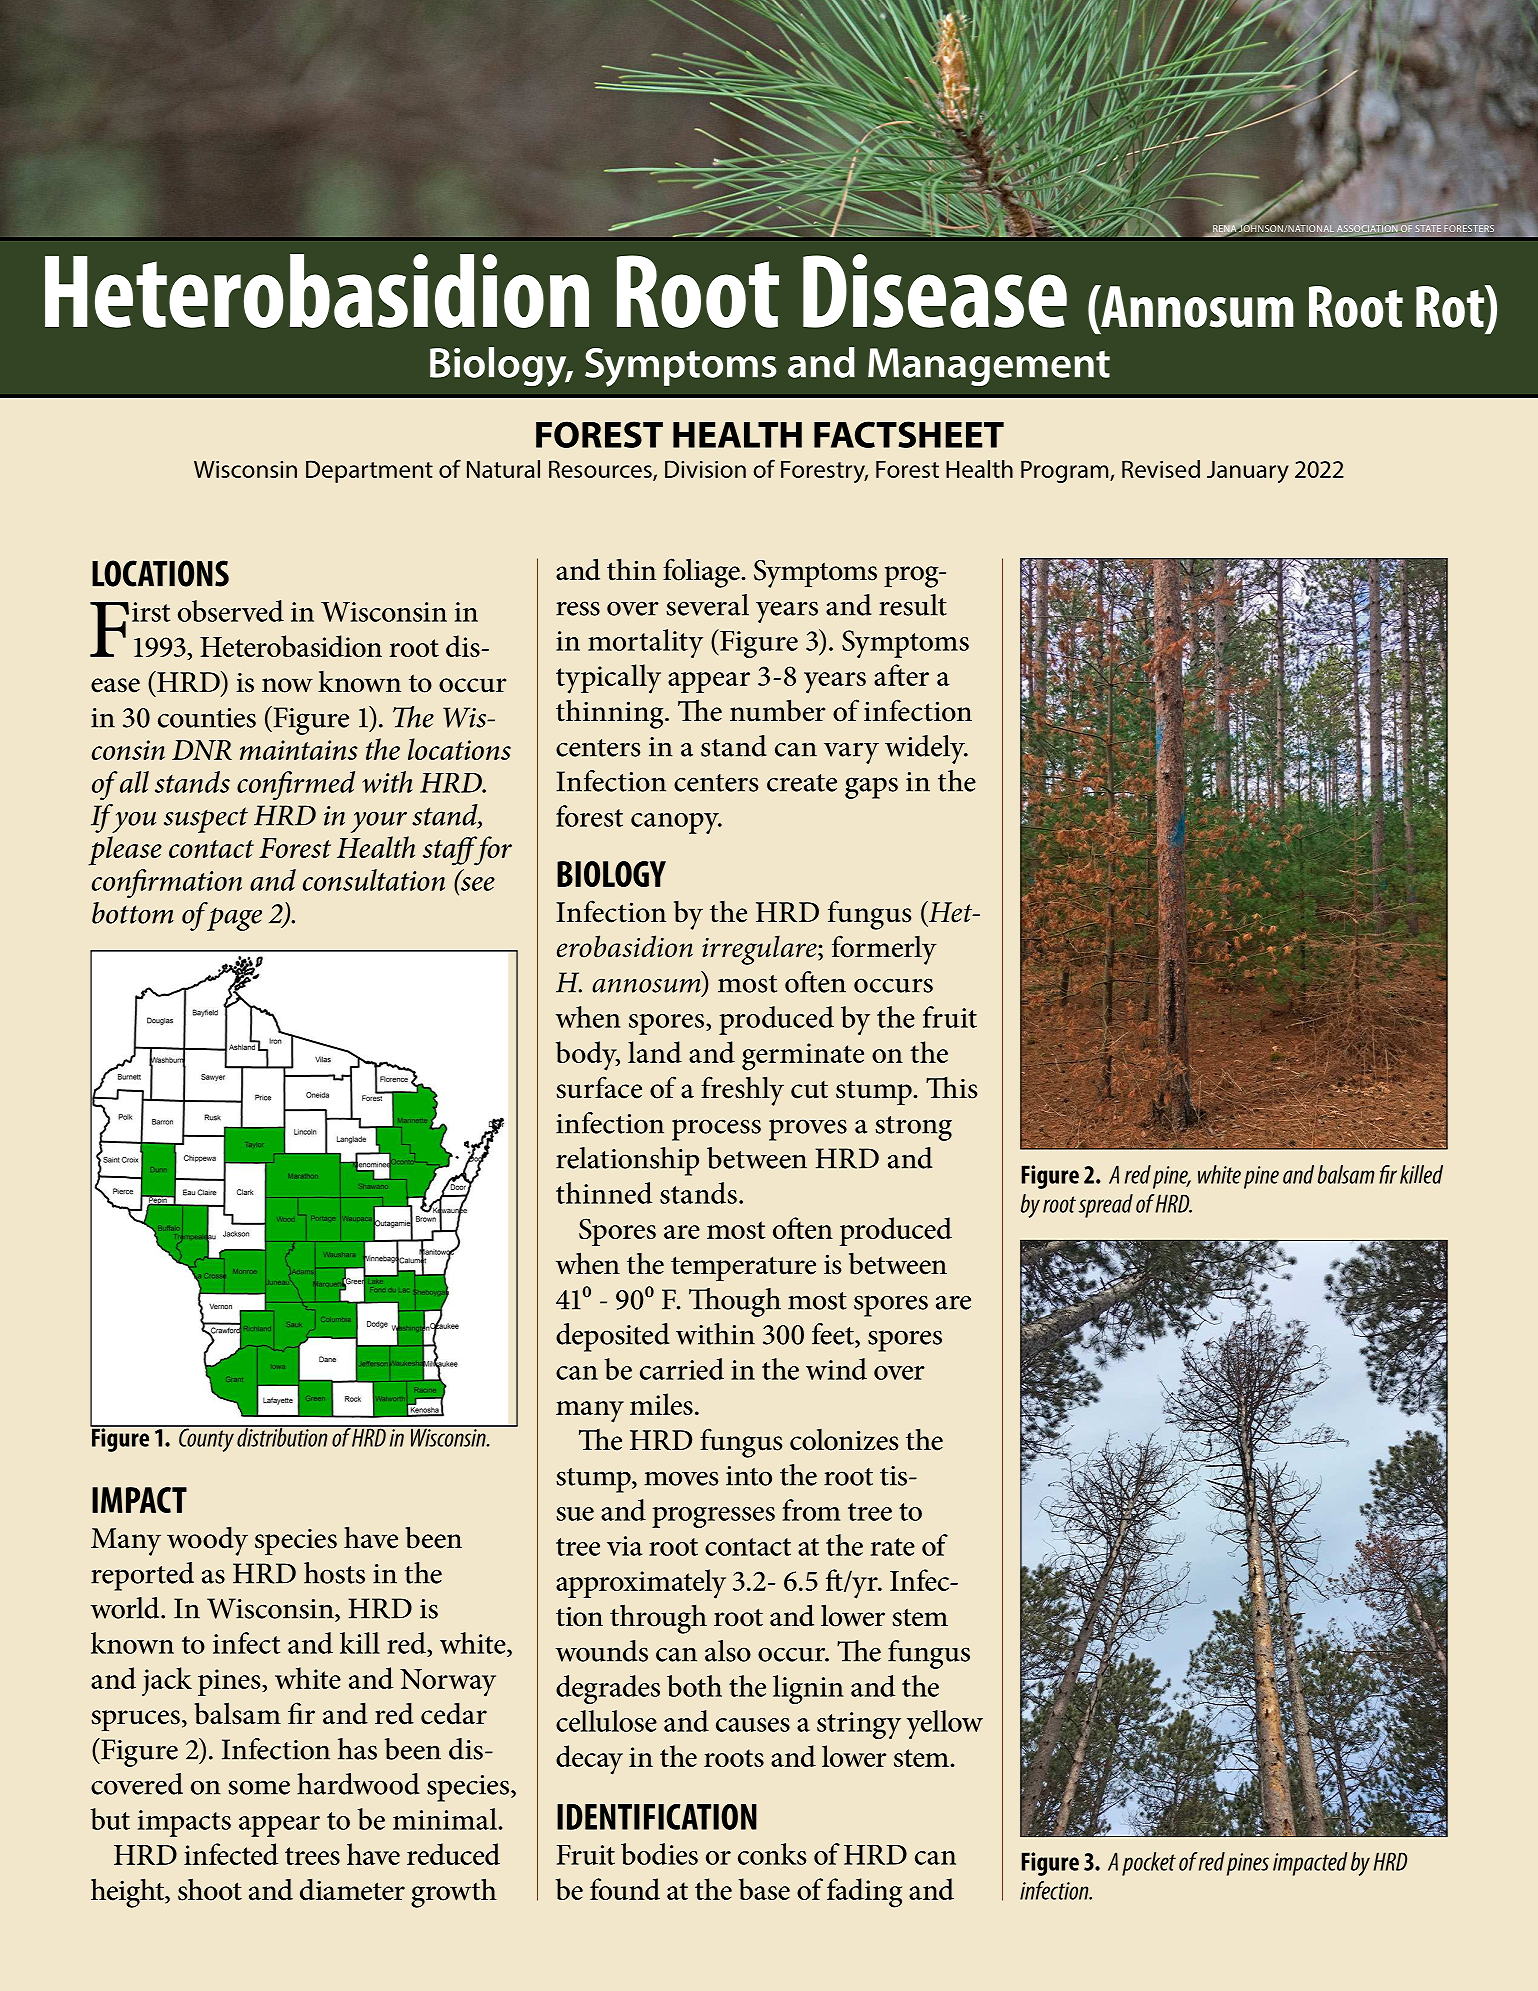 The image size is (1538, 1991). Describe the element at coordinates (764, 1889) in the screenshot. I see `base` at that location.
